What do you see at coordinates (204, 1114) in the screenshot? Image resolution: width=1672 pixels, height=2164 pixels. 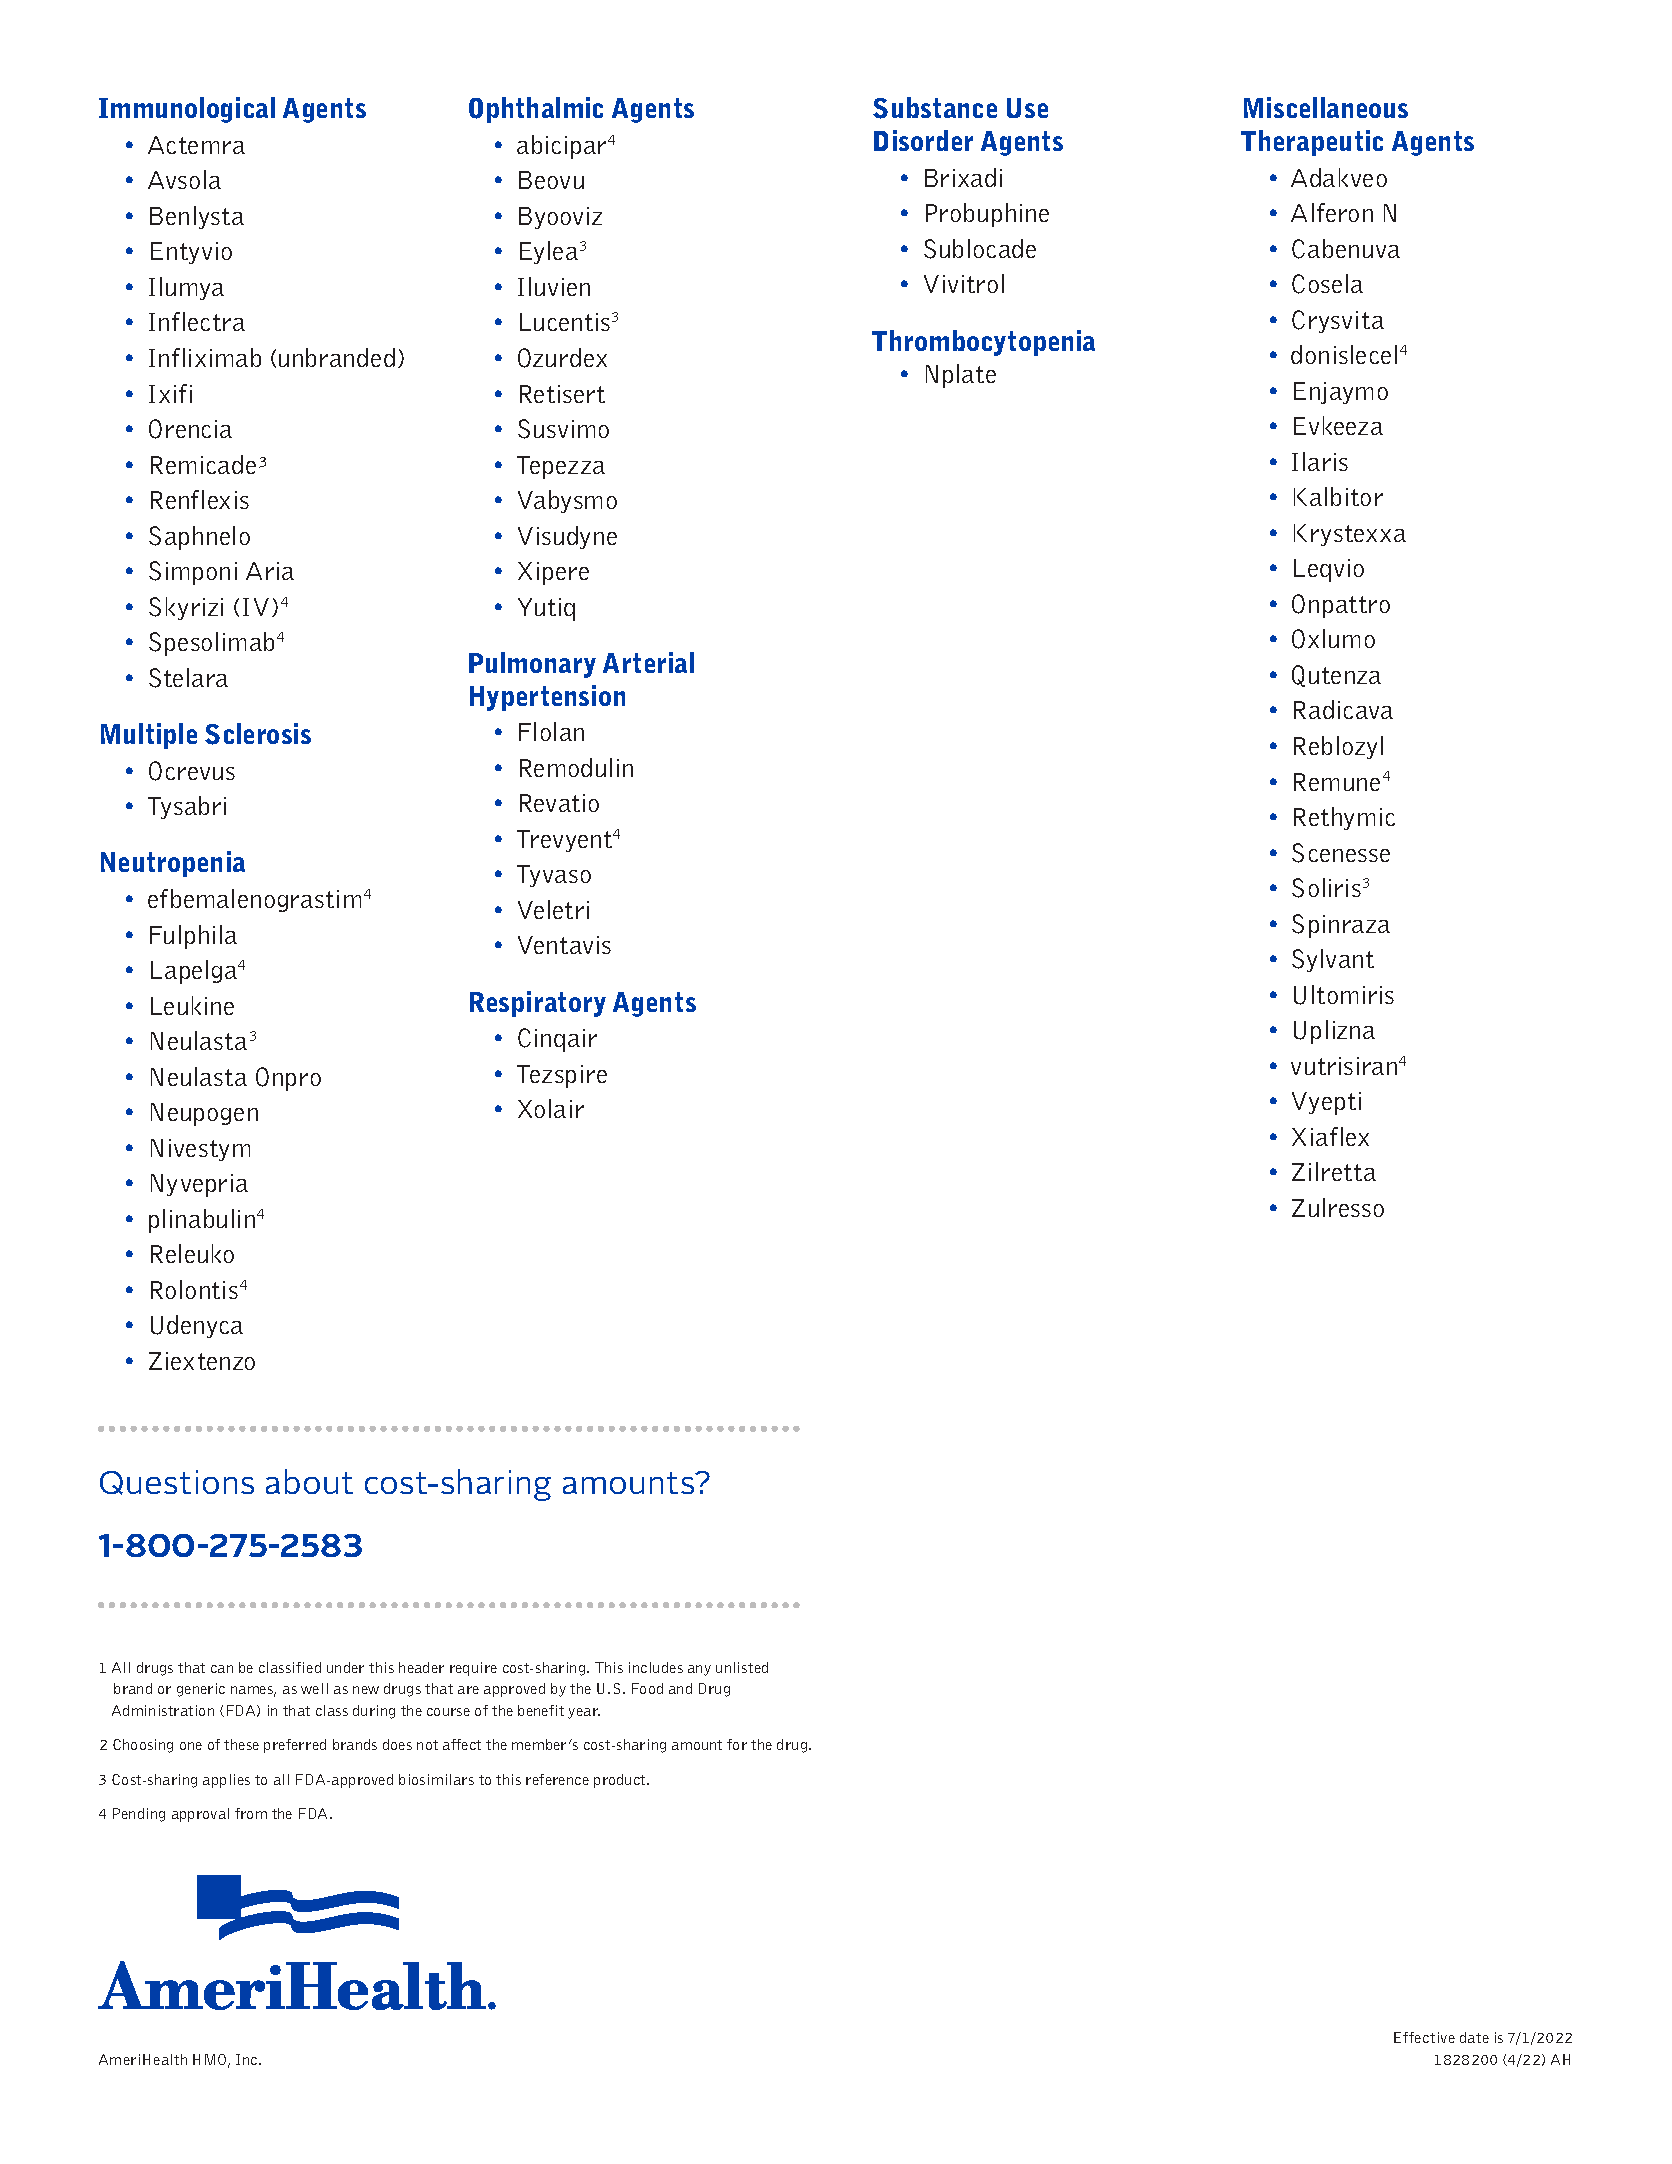 I see `Neupogen` at bounding box center [204, 1114].
